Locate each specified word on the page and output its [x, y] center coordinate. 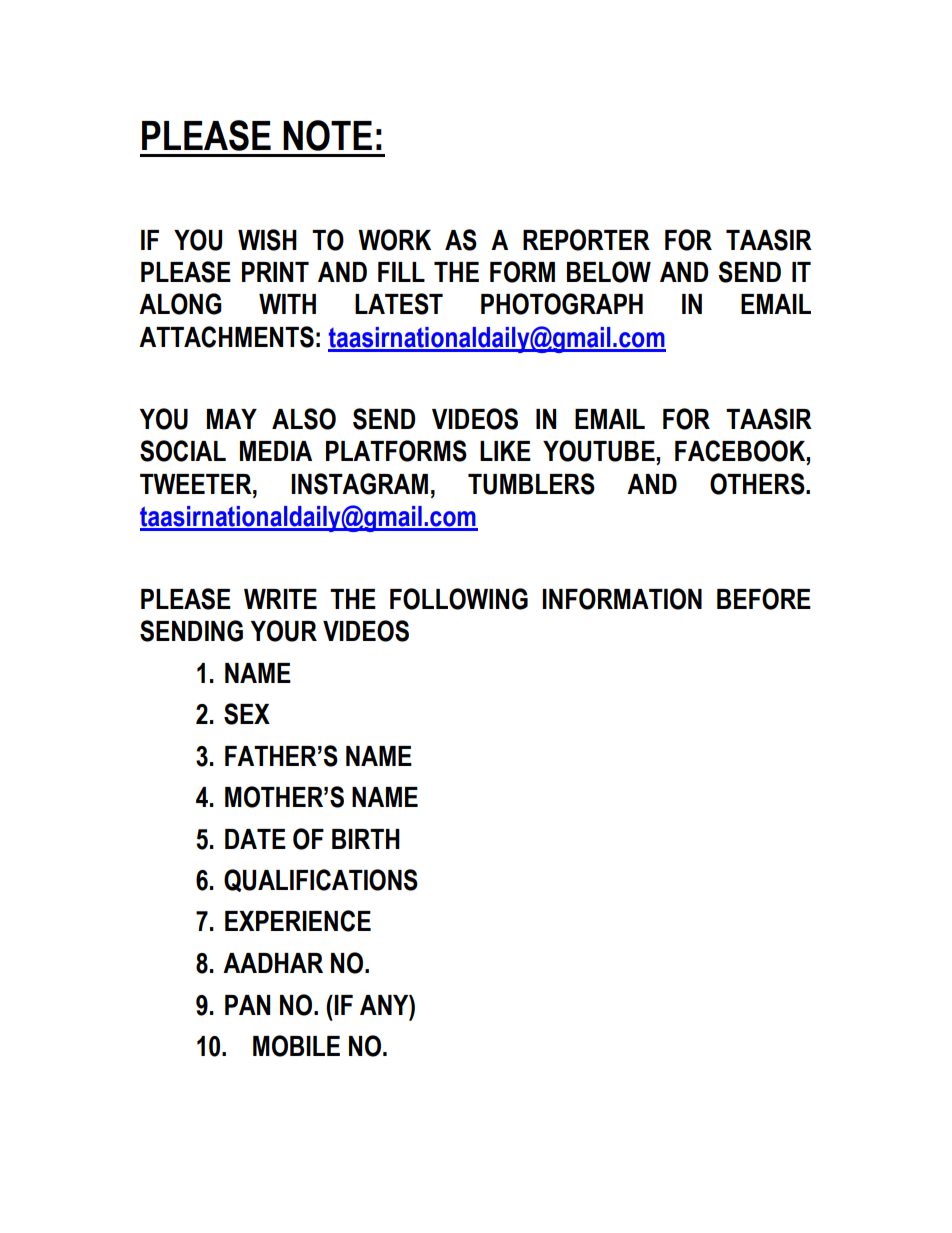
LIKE [505, 451]
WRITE [280, 599]
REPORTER [586, 240]
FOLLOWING [459, 599]
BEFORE [764, 599]
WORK [394, 240]
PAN [247, 1005]
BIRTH [366, 839]
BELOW [609, 272]
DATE [255, 839]
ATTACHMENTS [226, 337]
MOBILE [296, 1046]
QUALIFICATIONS [321, 880]
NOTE [327, 135]
